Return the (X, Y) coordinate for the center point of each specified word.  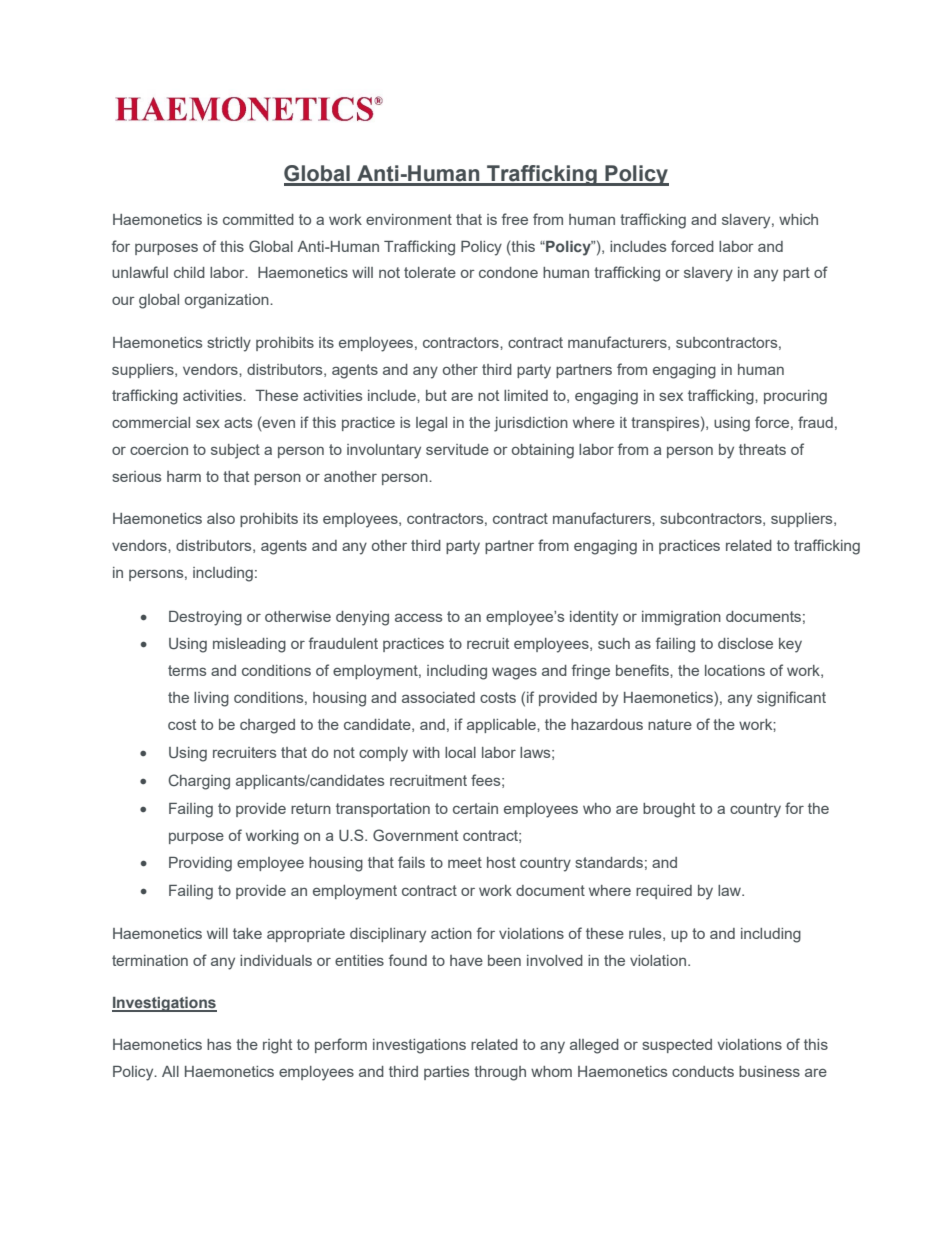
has (219, 1044)
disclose (745, 643)
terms (187, 670)
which (798, 219)
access (418, 617)
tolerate (430, 272)
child (189, 272)
